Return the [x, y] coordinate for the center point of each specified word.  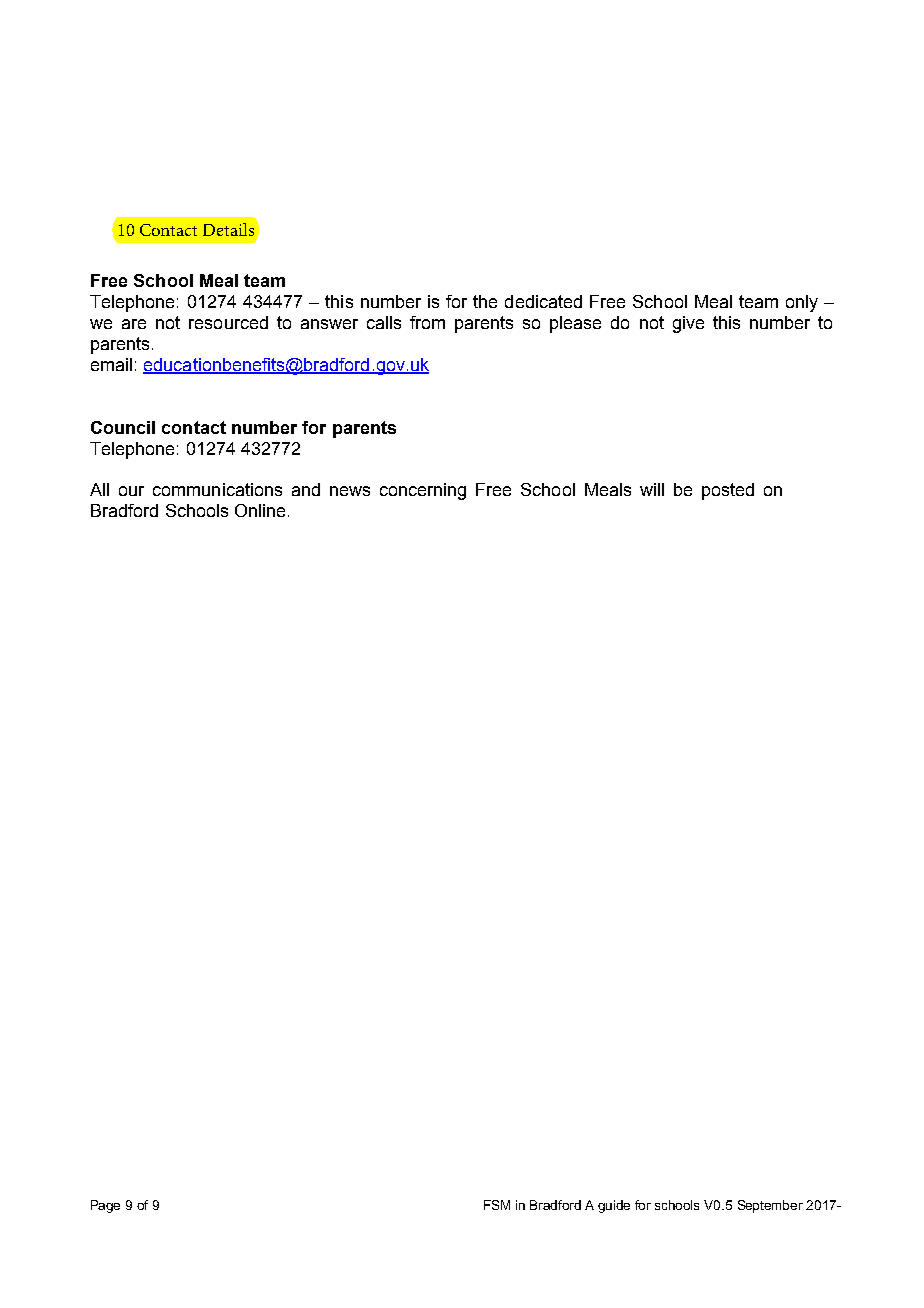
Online [260, 510]
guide [614, 1206]
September [770, 1206]
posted [728, 491]
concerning [423, 491]
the [485, 301]
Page [105, 1206]
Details [228, 229]
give [688, 324]
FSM [497, 1205]
